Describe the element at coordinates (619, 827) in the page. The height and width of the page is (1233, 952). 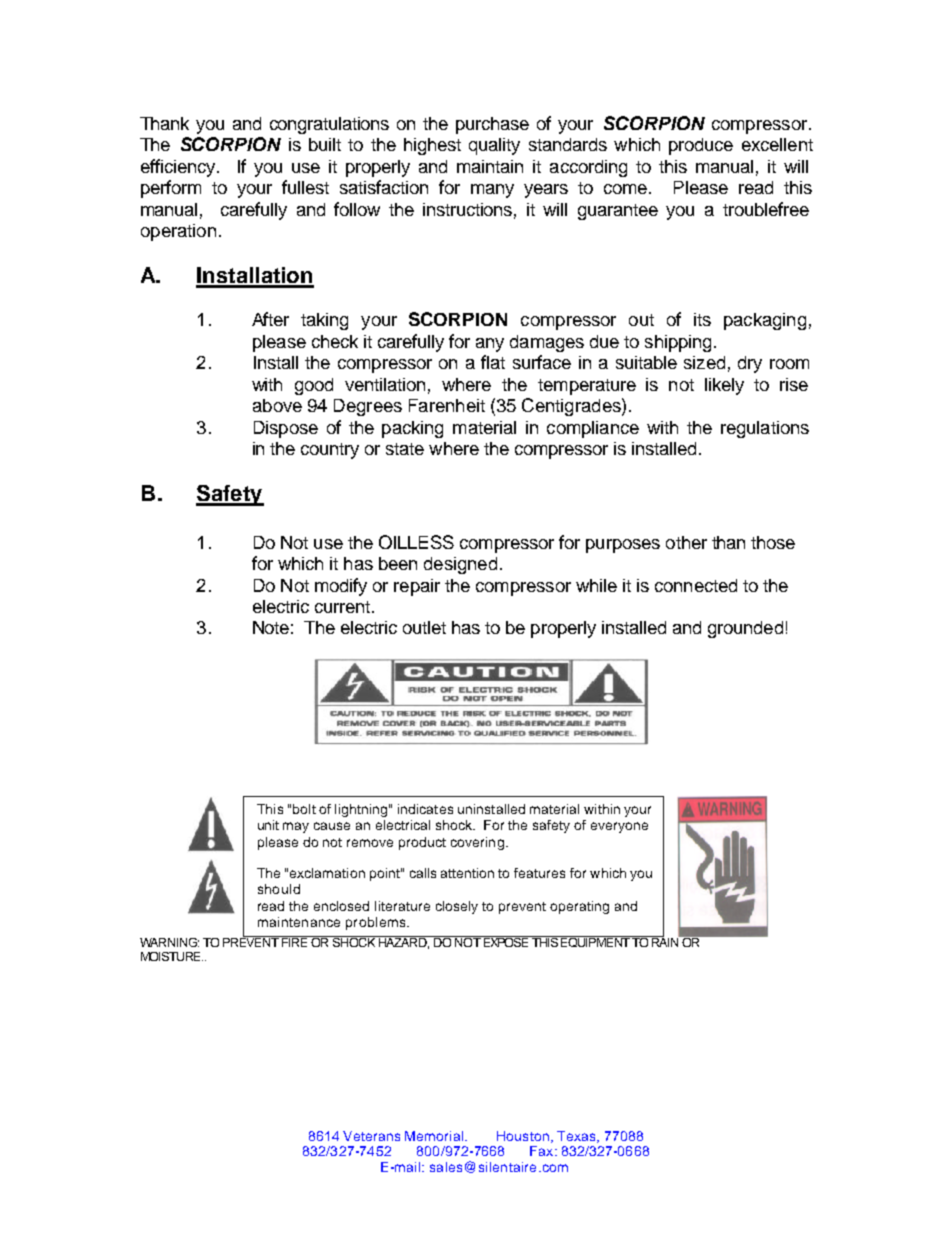
I see `everyone` at that location.
